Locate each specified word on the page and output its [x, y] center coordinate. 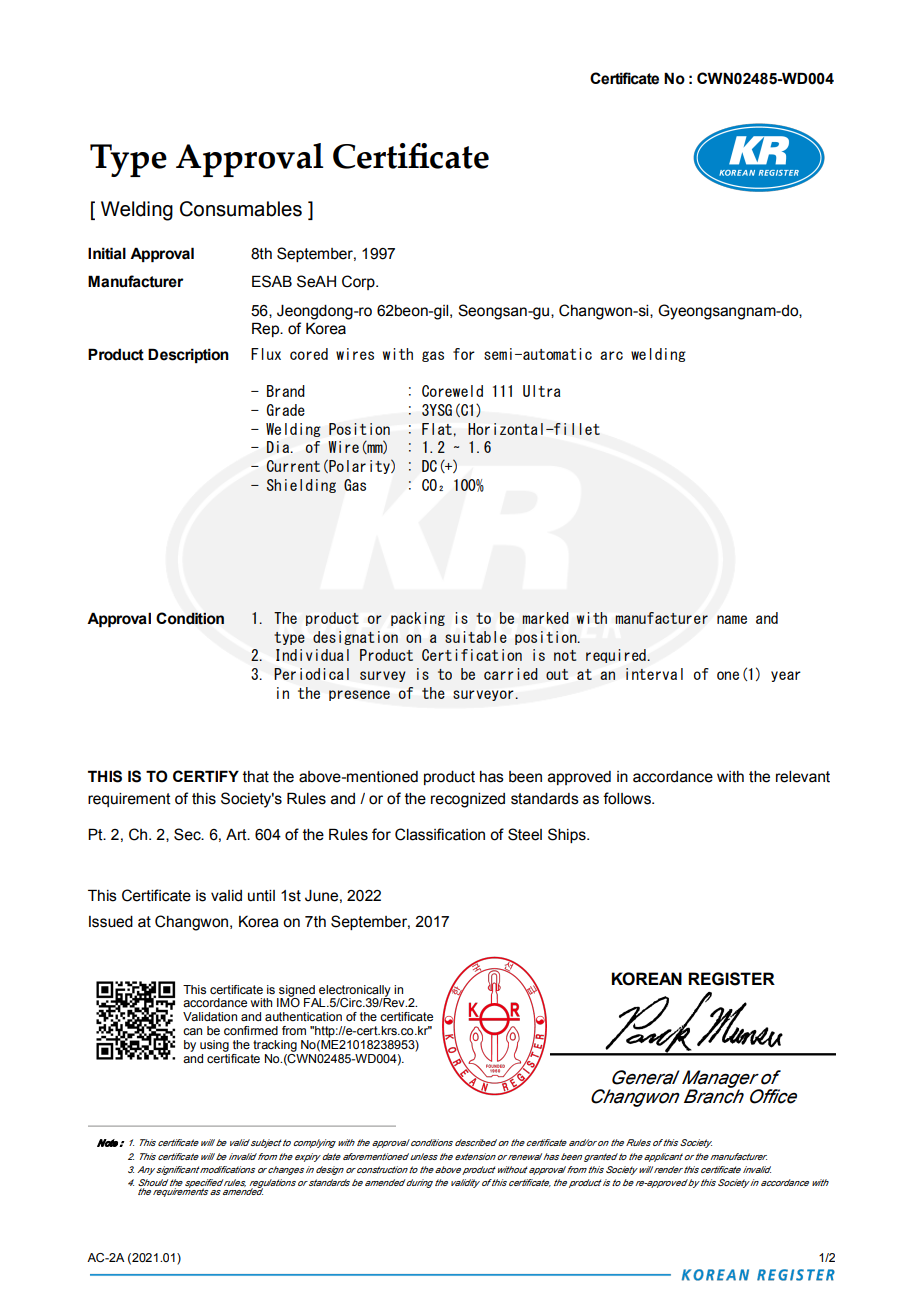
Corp [359, 282]
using [215, 1047]
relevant [803, 777]
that [256, 777]
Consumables [241, 209]
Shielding [301, 486]
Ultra [542, 391]
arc [611, 355]
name [732, 619]
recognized [468, 800]
